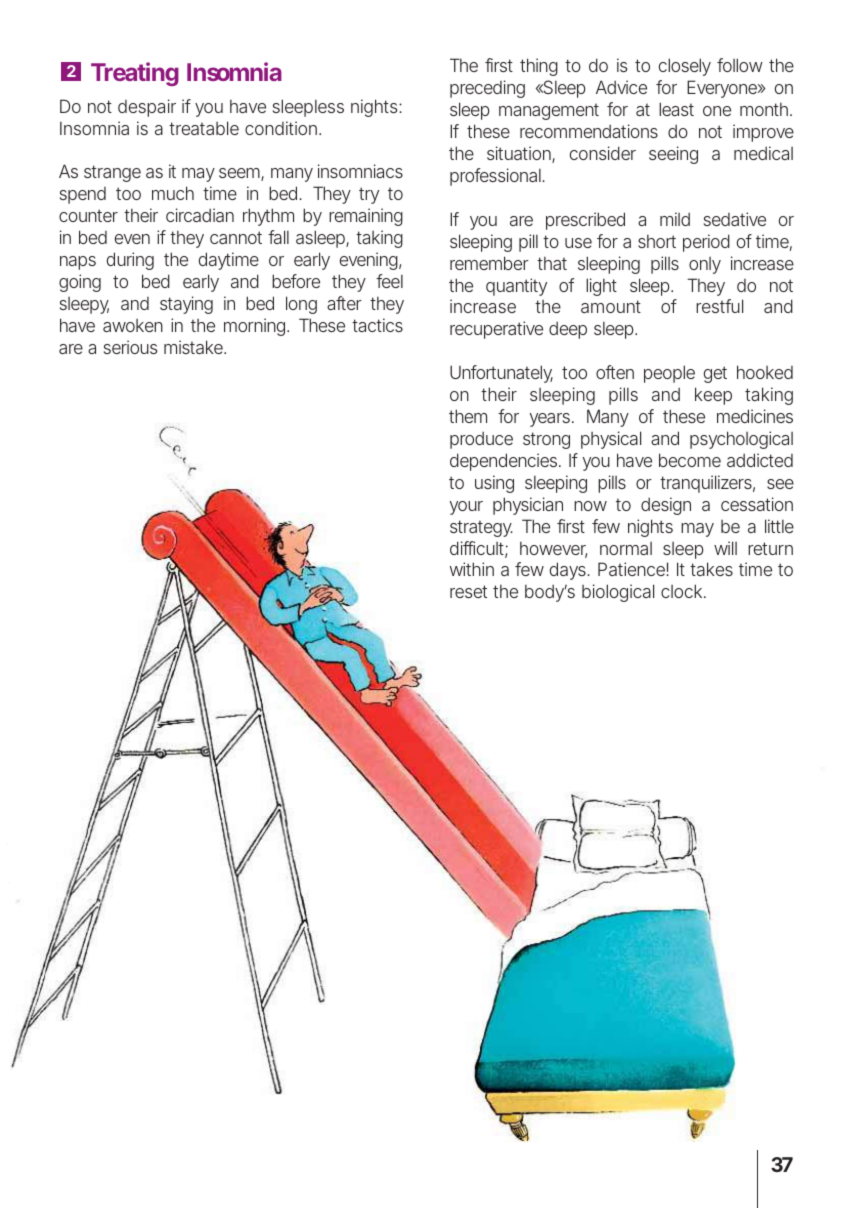 Image resolution: width=854 pixels, height=1208 pixels. Describe the element at coordinates (130, 347) in the document. I see `serious` at that location.
